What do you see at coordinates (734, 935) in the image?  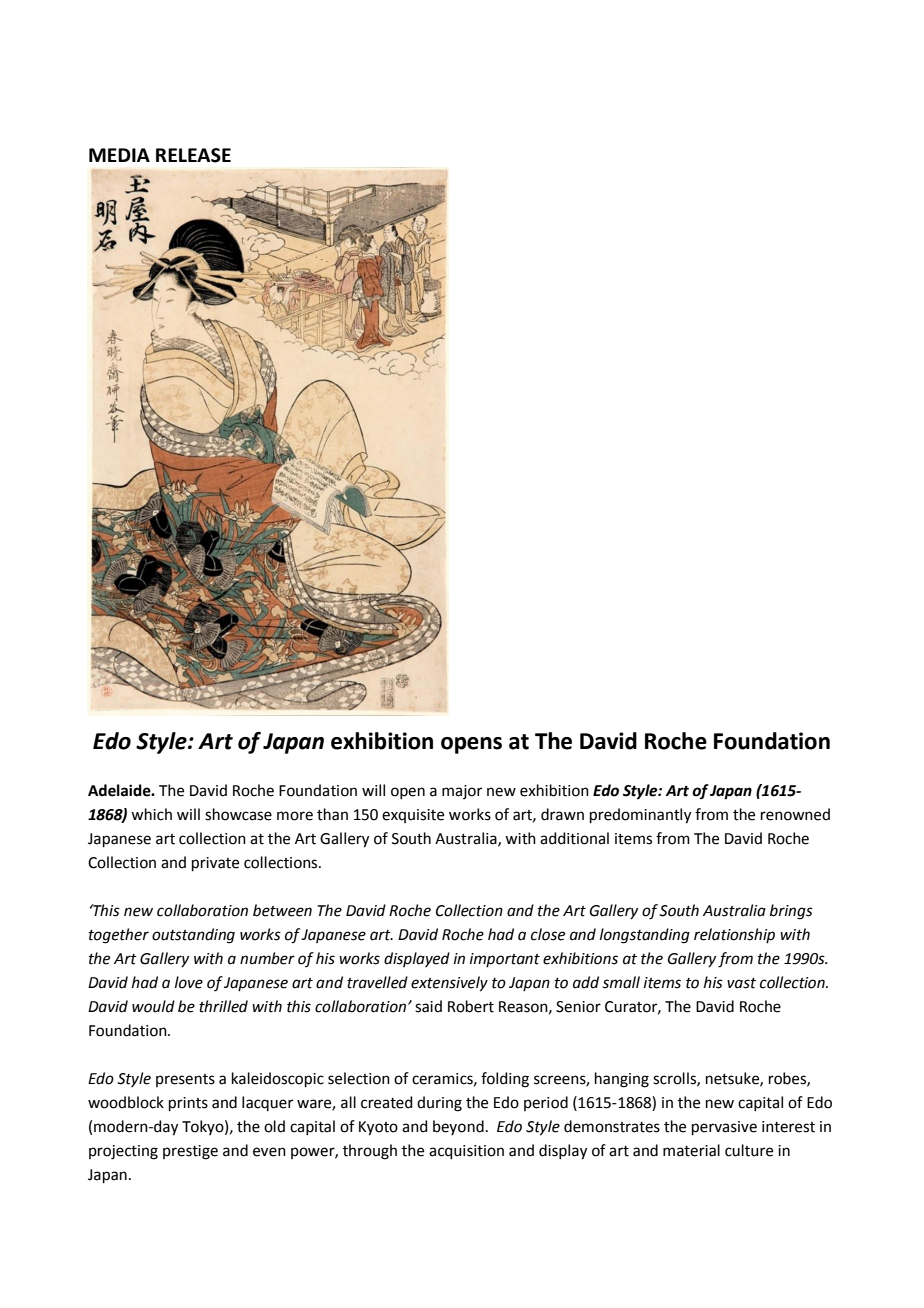 I see `relationship` at bounding box center [734, 935].
